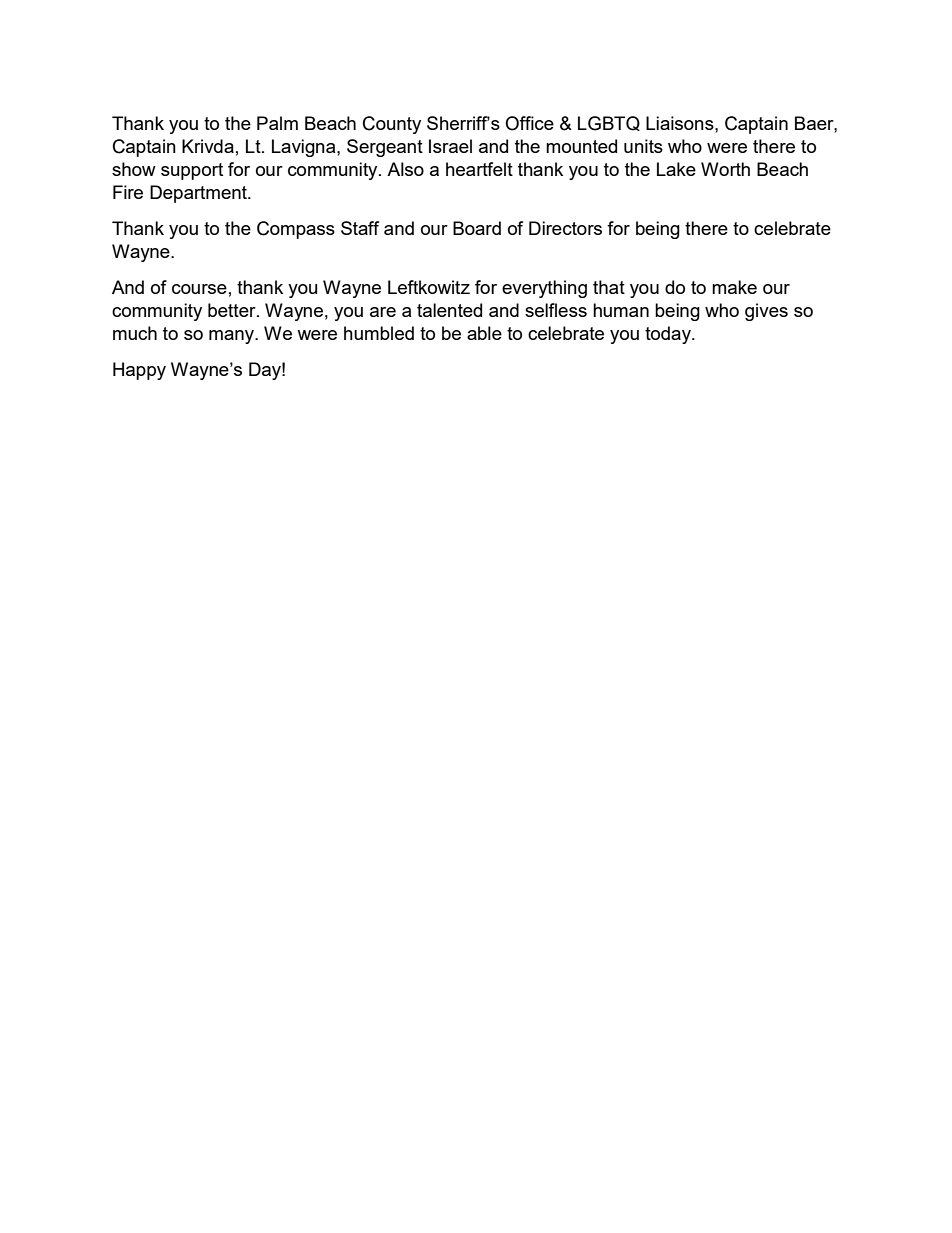 The height and width of the screenshot is (1233, 952). Describe the element at coordinates (681, 123) in the screenshot. I see `Liaisons` at that location.
